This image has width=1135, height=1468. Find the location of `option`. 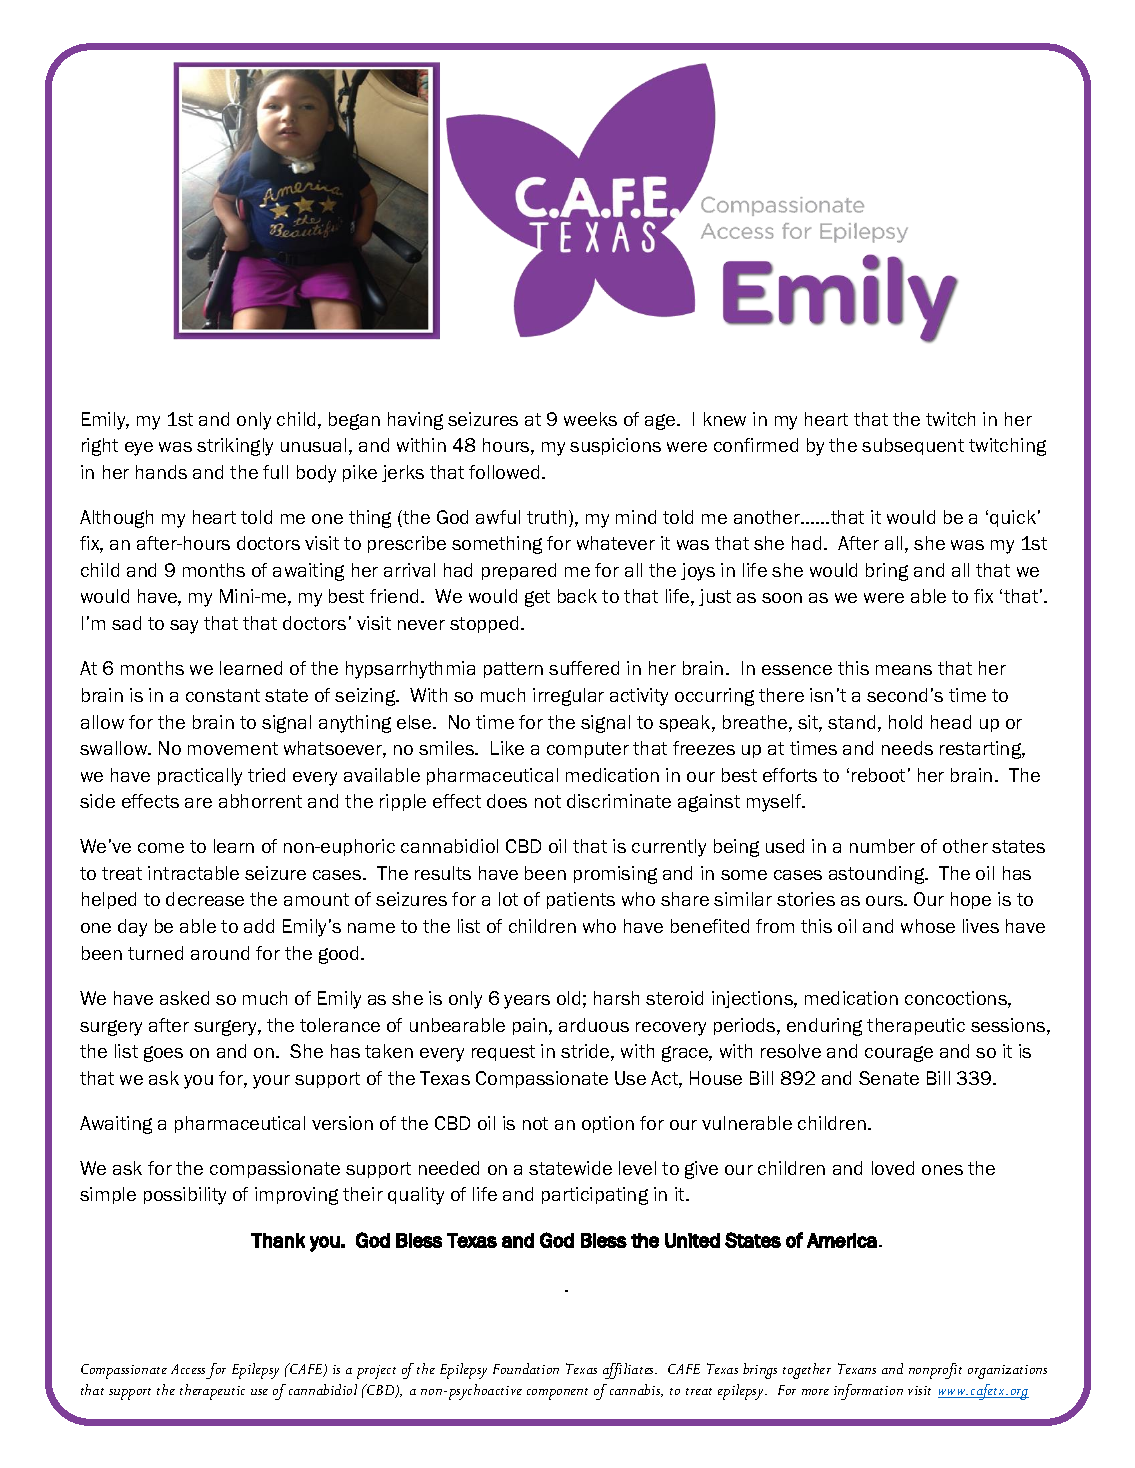

option is located at coordinates (608, 1124).
